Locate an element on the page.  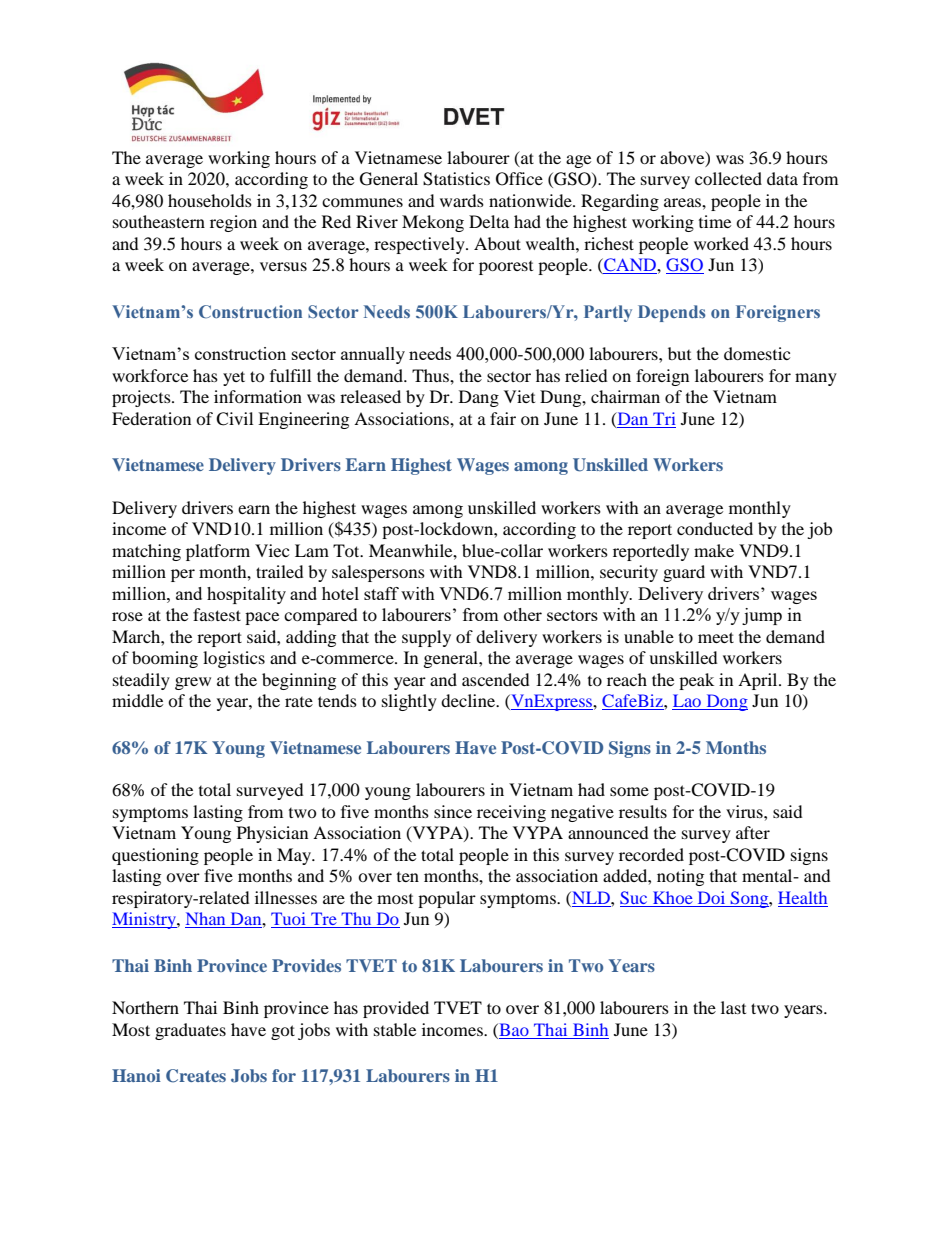
time is located at coordinates (715, 221).
